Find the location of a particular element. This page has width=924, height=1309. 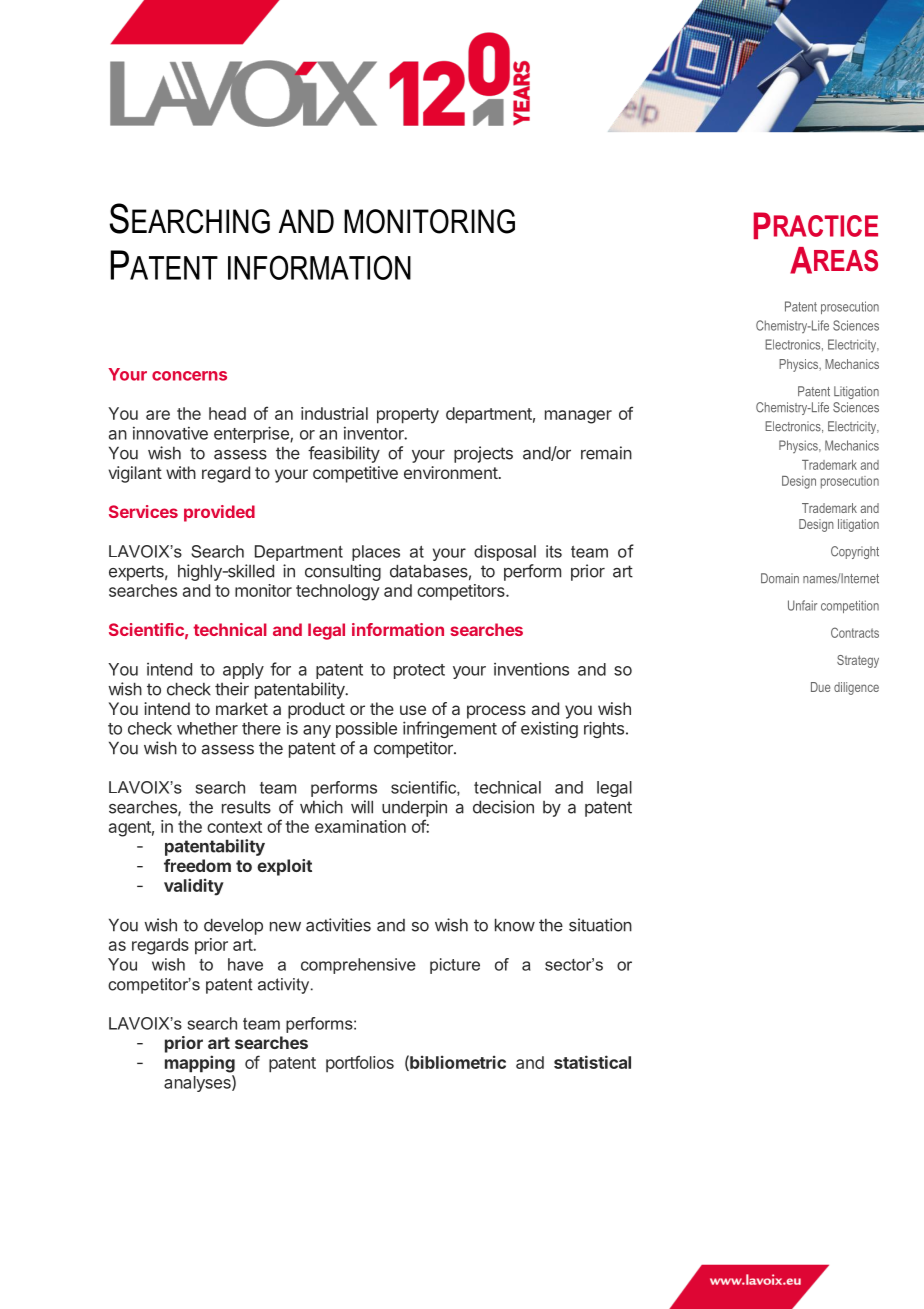

Due is located at coordinates (820, 687).
